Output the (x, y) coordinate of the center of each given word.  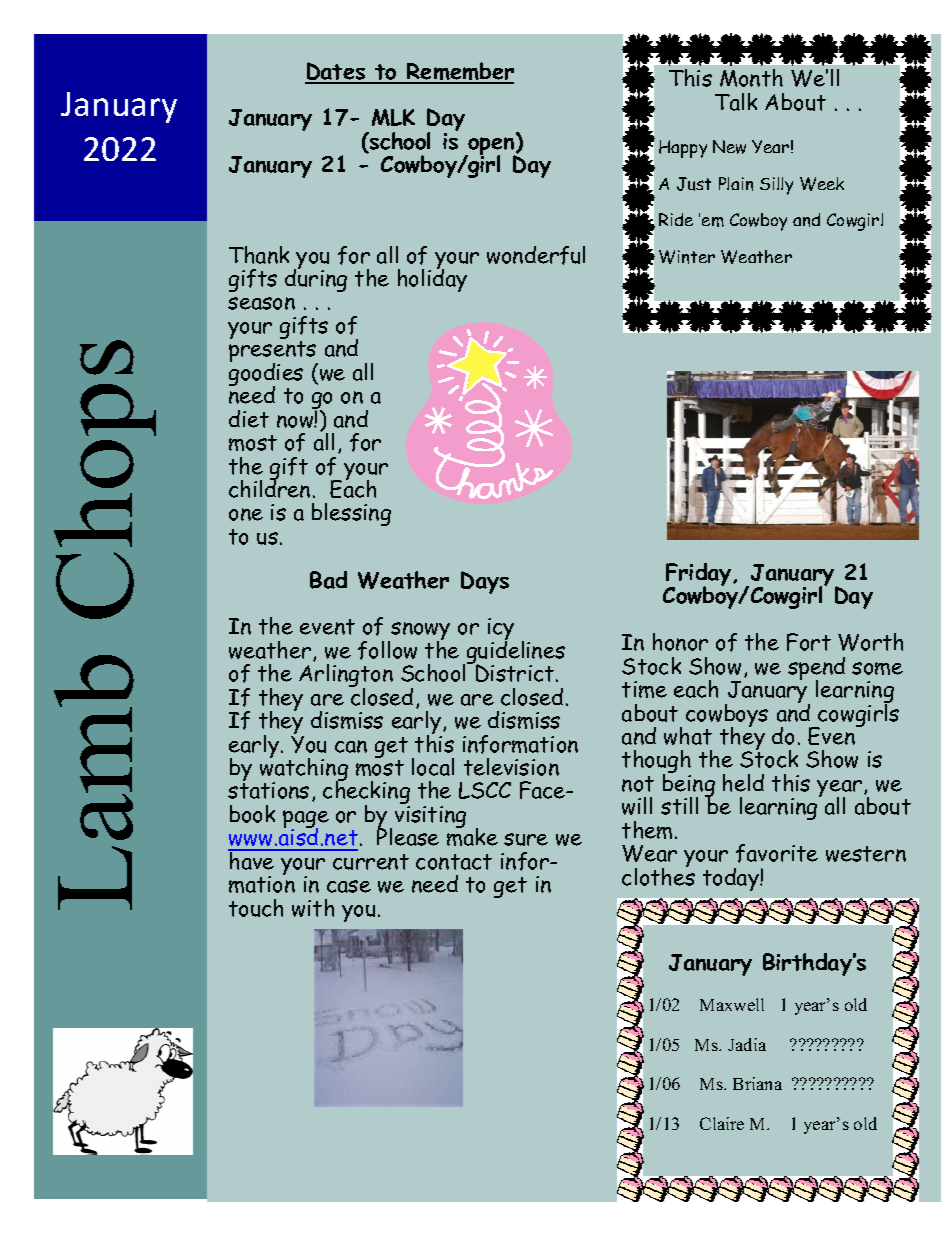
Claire (722, 1123)
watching (304, 770)
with (313, 908)
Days (485, 582)
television (511, 767)
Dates (336, 72)
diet (249, 419)
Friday (700, 576)
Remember (459, 72)
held (743, 783)
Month (751, 78)
